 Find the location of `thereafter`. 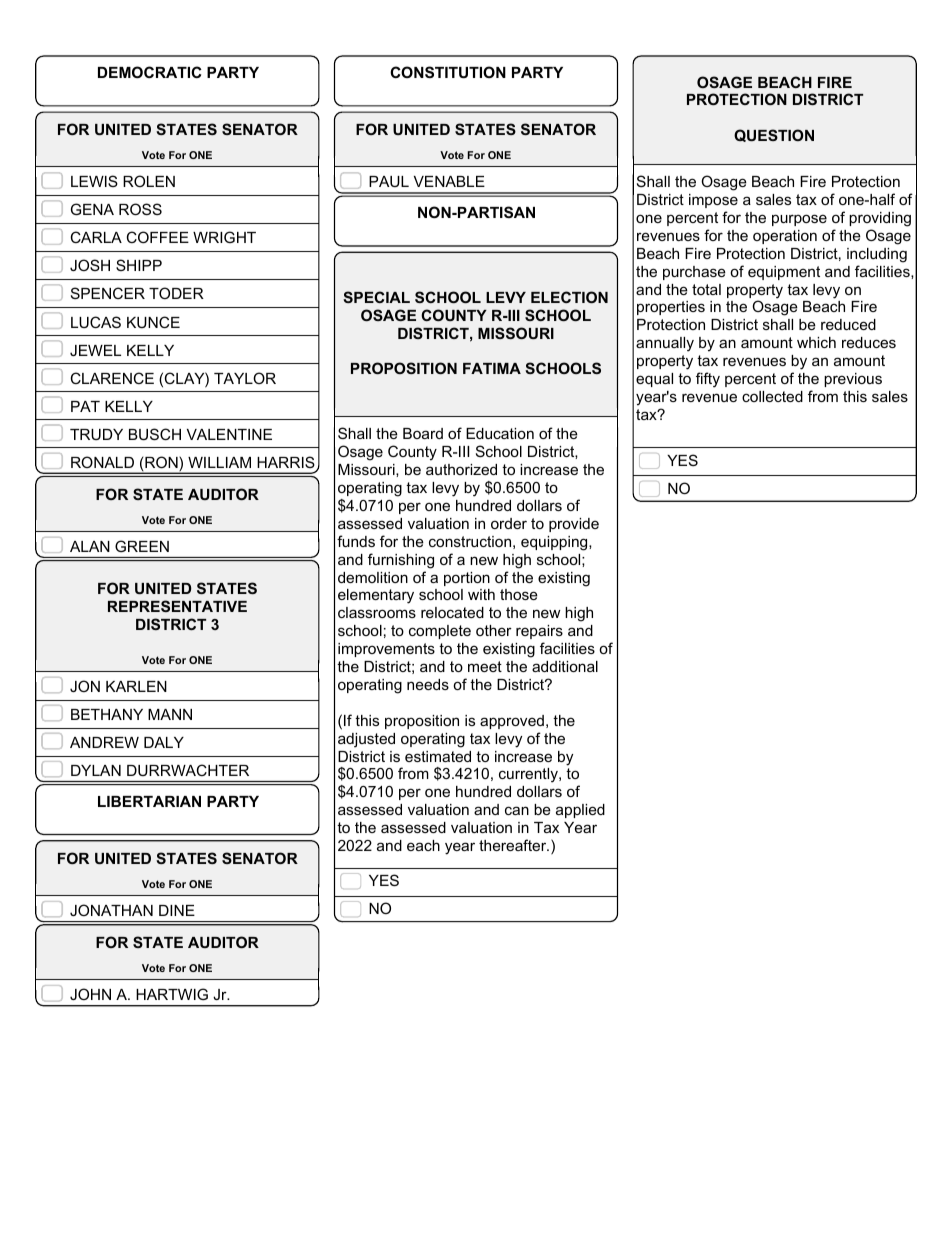

thereafter is located at coordinates (514, 845).
